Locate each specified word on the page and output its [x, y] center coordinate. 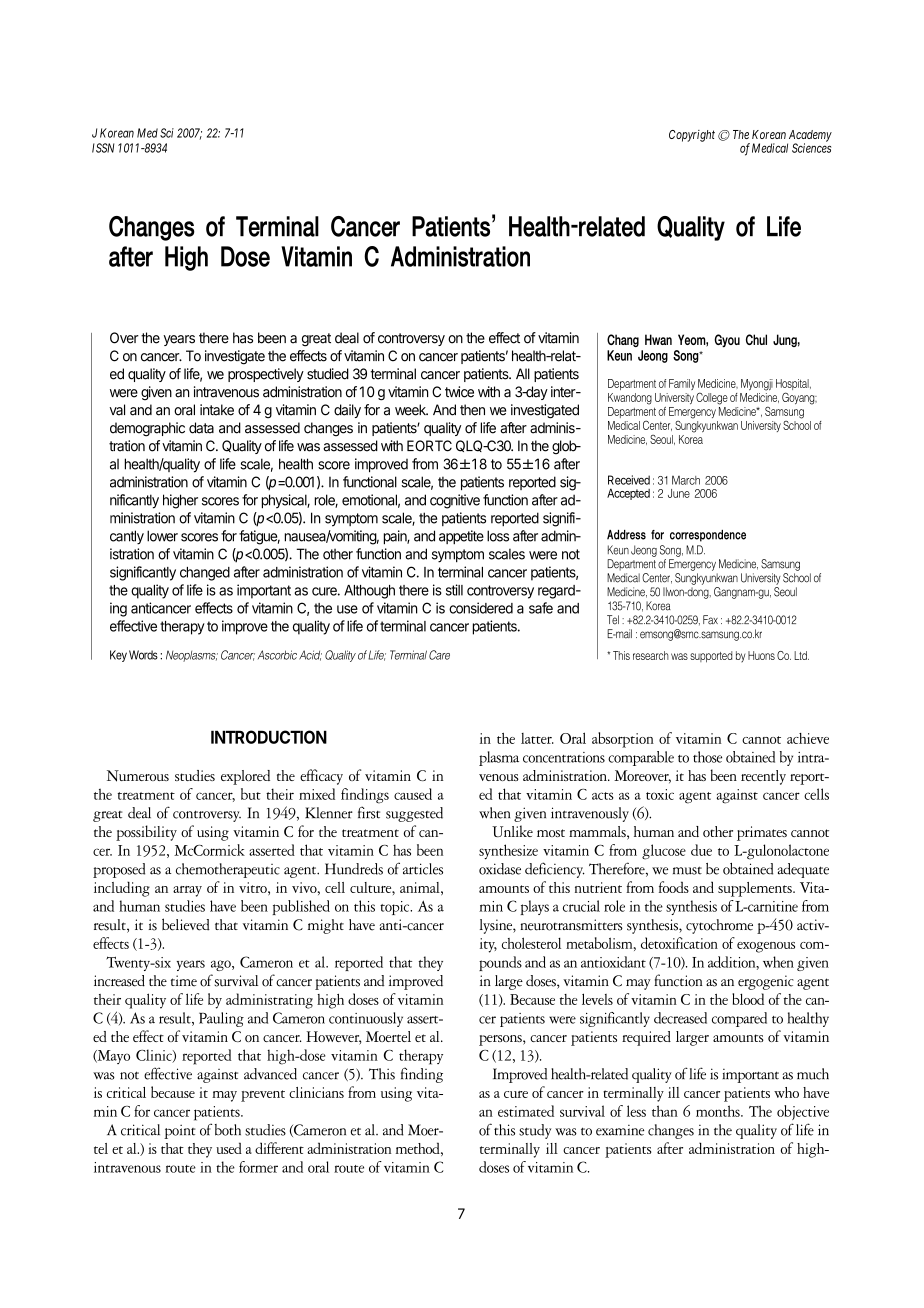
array [187, 891]
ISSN [103, 148]
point [180, 1131]
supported [711, 657]
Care [439, 655]
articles [423, 869]
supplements [756, 889]
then [472, 410]
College [712, 398]
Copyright [692, 136]
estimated [526, 1111]
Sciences [811, 148]
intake [217, 410]
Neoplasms [192, 656]
